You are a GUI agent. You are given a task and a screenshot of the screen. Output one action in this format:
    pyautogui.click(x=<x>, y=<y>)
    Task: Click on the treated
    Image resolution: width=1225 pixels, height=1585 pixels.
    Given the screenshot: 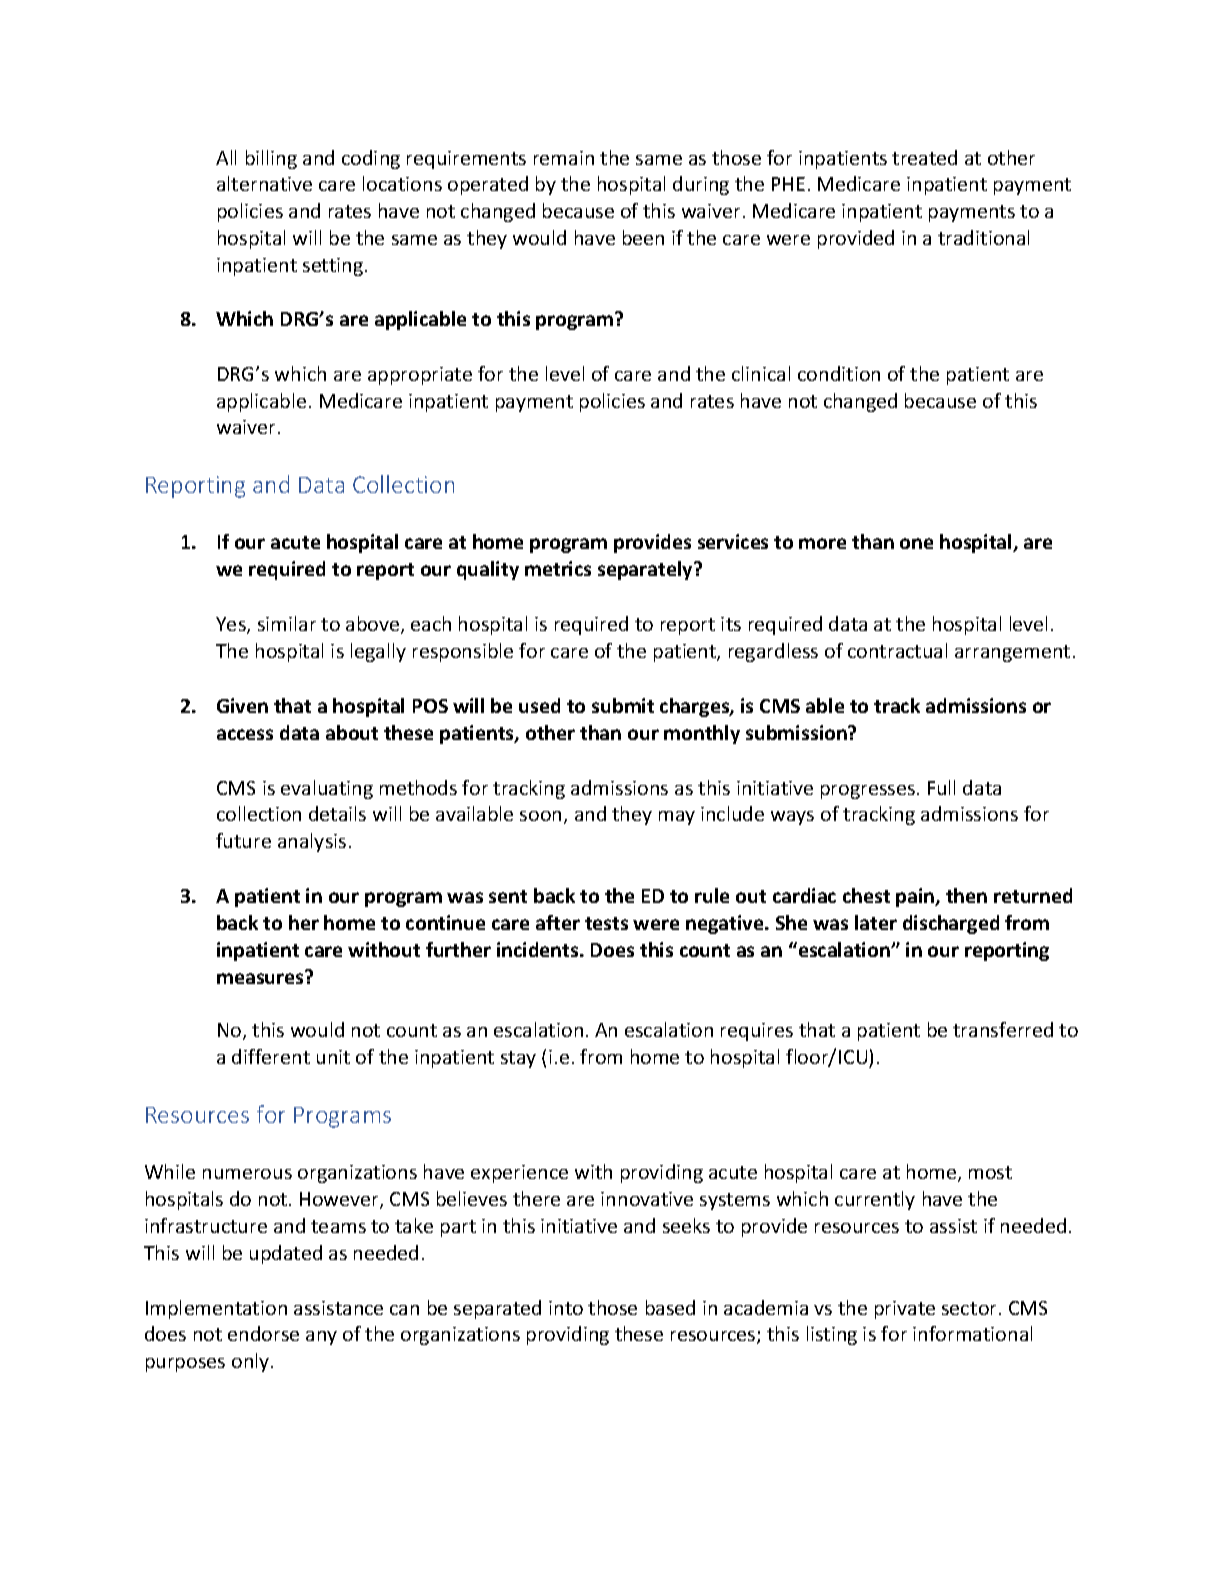 What is the action you would take?
    pyautogui.click(x=924, y=157)
